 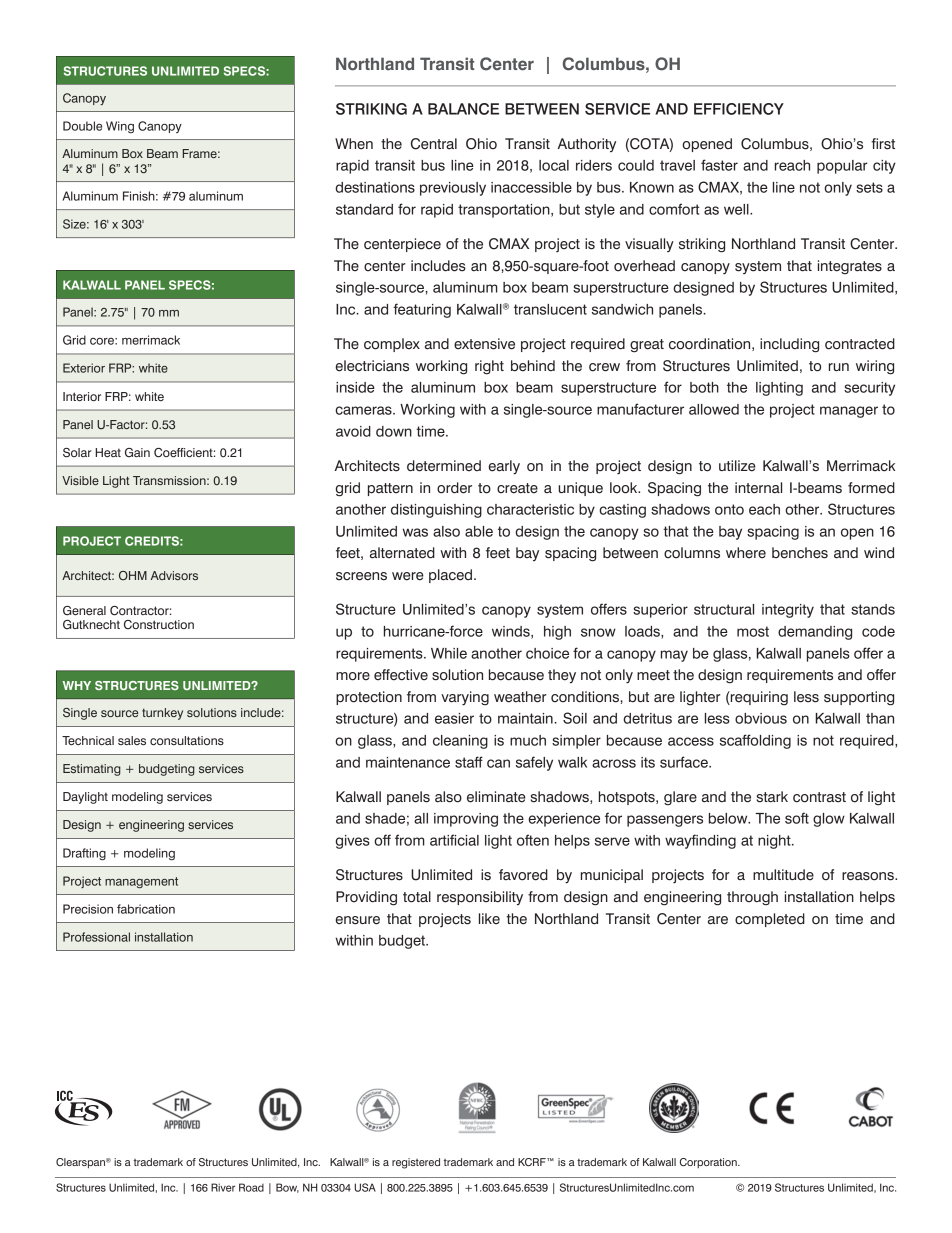 What do you see at coordinates (466, 820) in the screenshot?
I see `improving` at bounding box center [466, 820].
